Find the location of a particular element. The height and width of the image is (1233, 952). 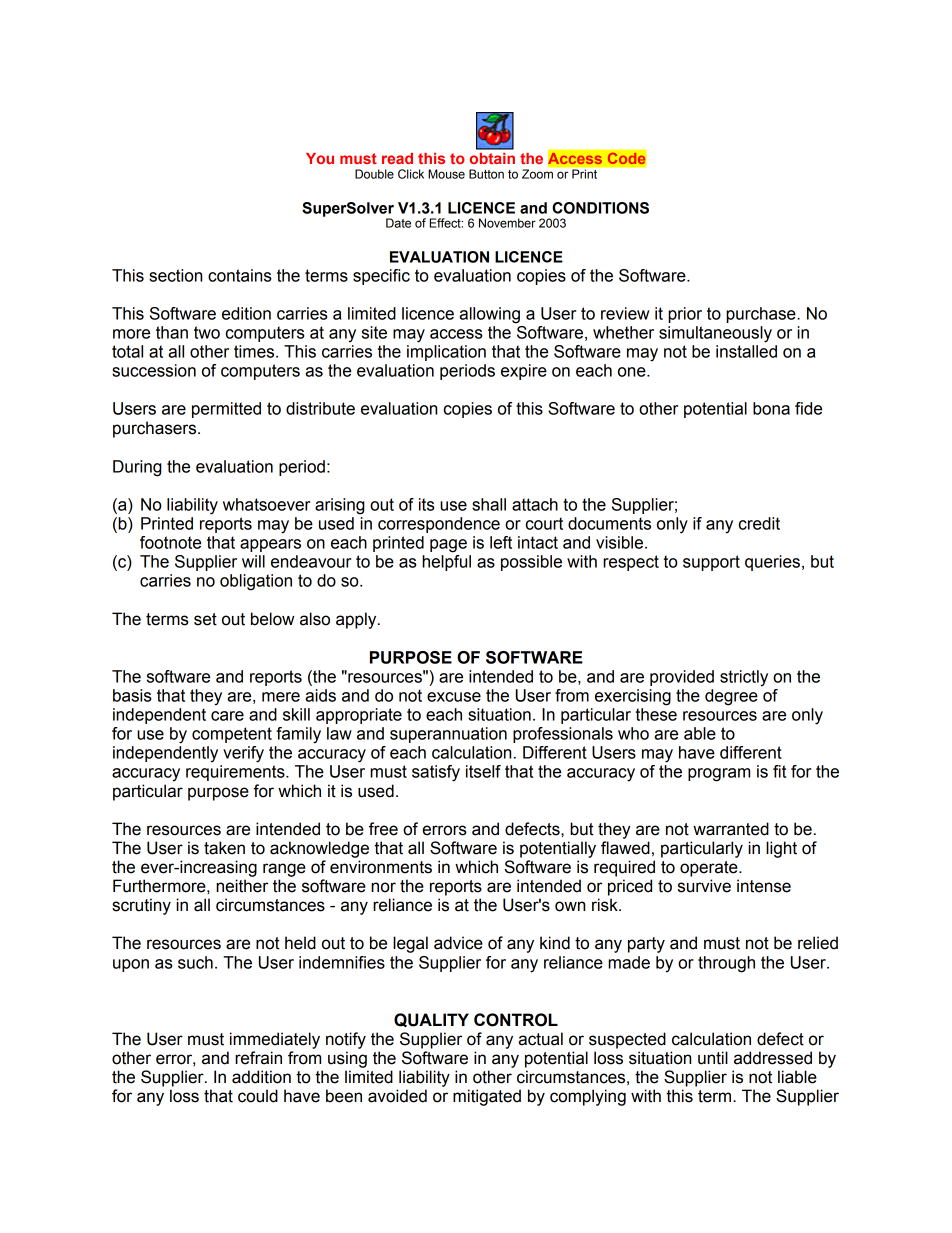

helpful is located at coordinates (446, 563).
